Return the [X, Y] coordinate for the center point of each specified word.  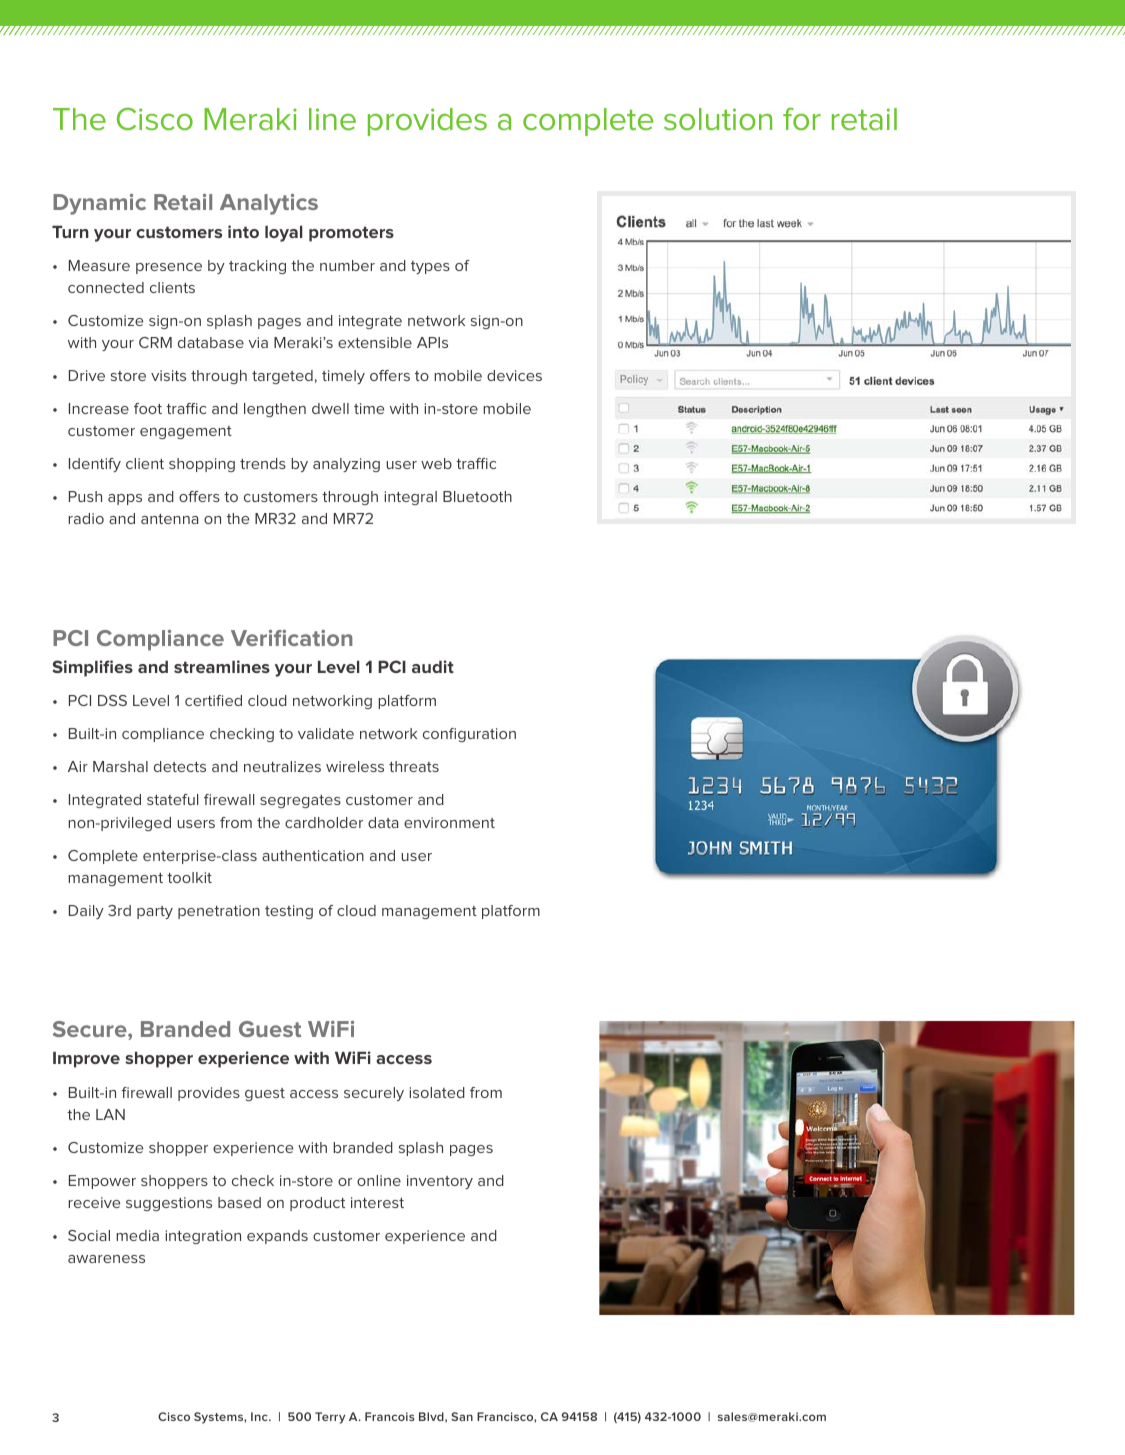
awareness [106, 1259]
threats [414, 766]
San [462, 1416]
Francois [390, 1416]
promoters [351, 234]
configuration [469, 735]
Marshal [120, 766]
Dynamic [99, 204]
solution [718, 119]
